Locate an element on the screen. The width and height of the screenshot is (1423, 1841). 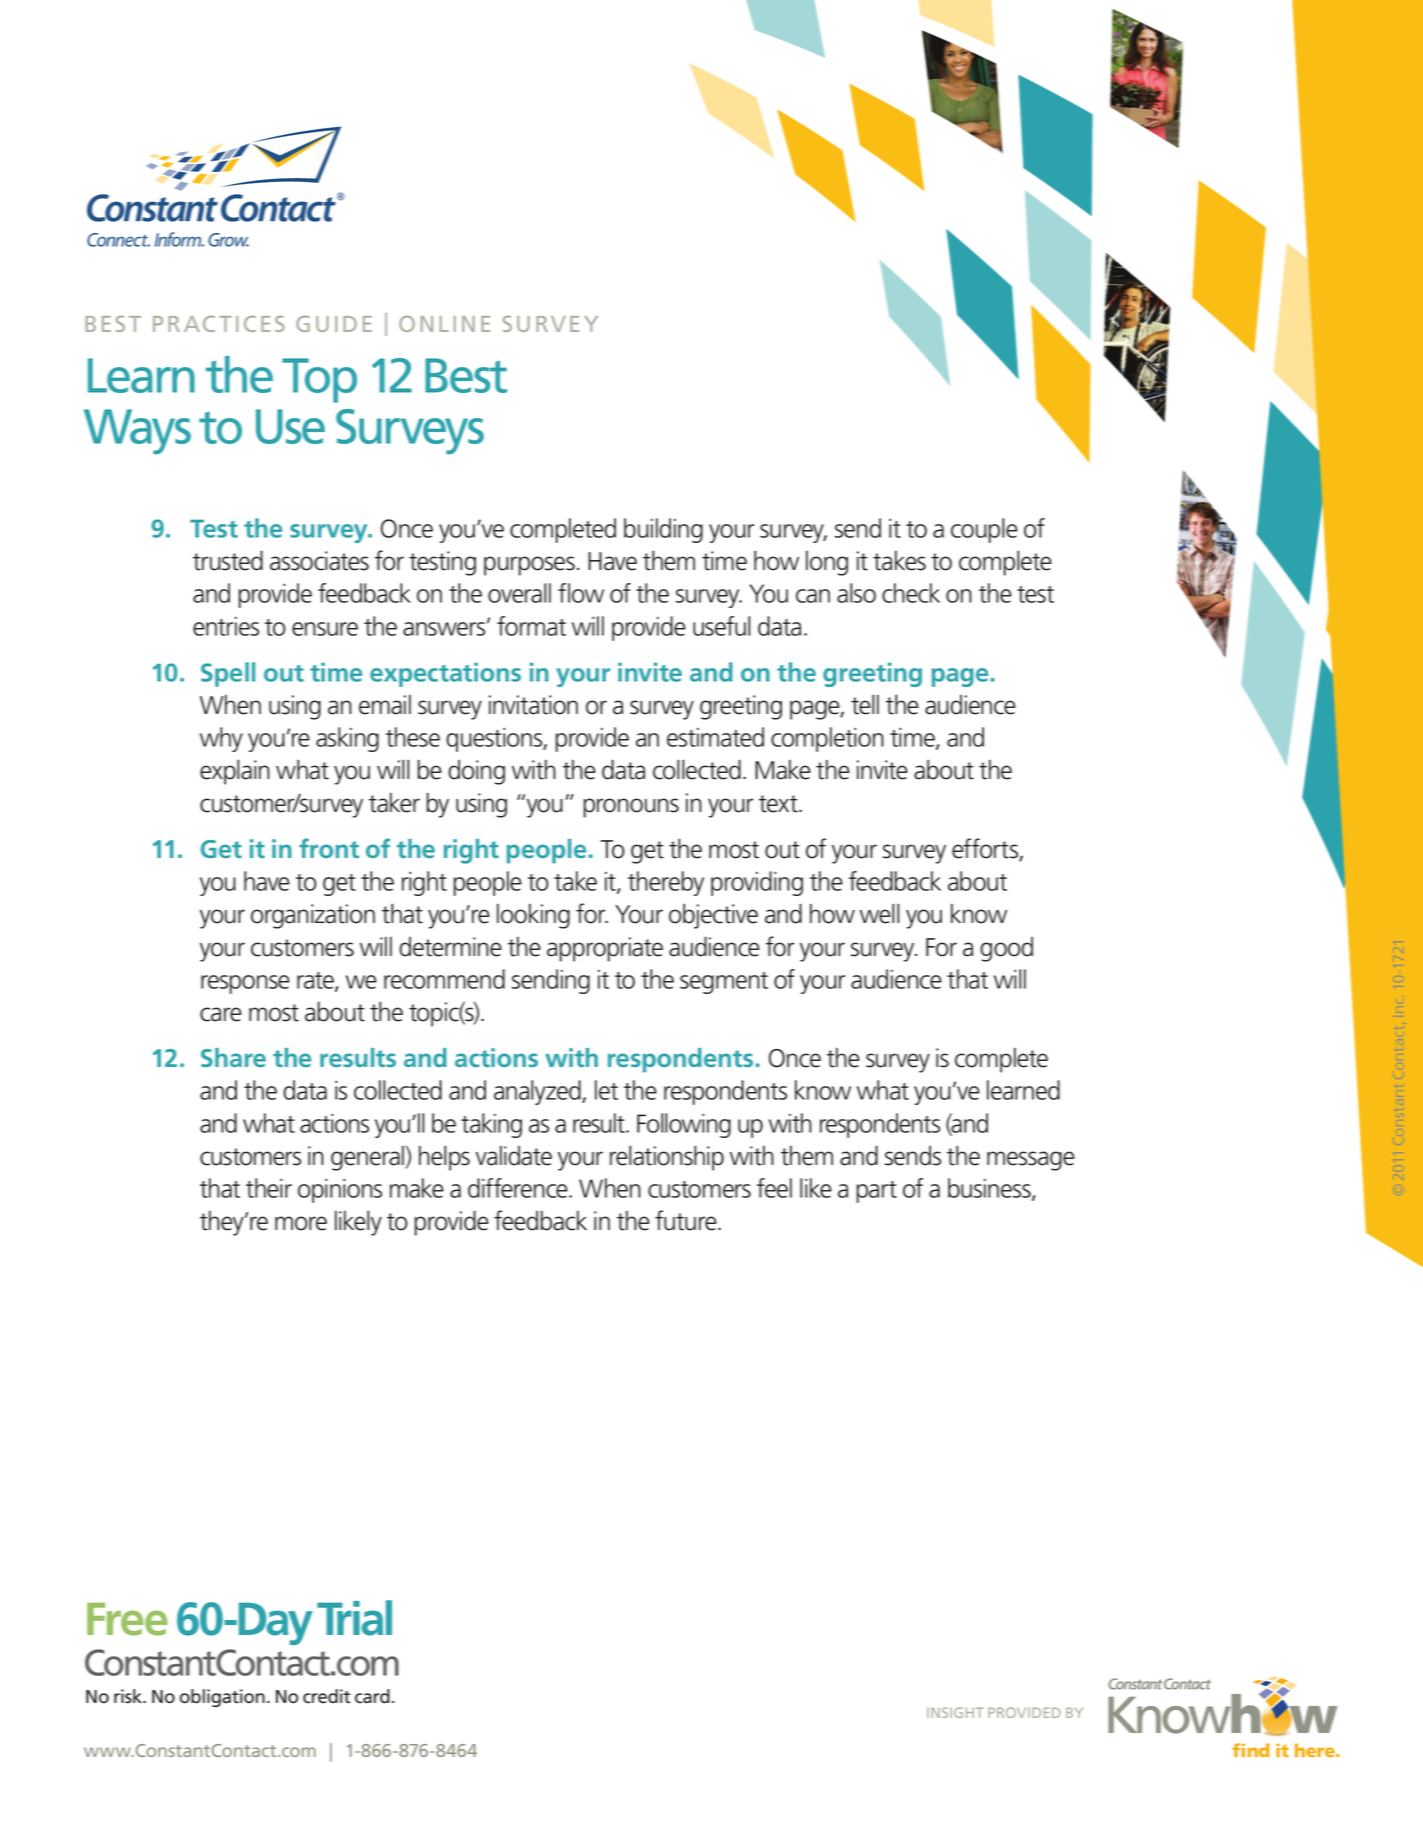
explain is located at coordinates (235, 772).
